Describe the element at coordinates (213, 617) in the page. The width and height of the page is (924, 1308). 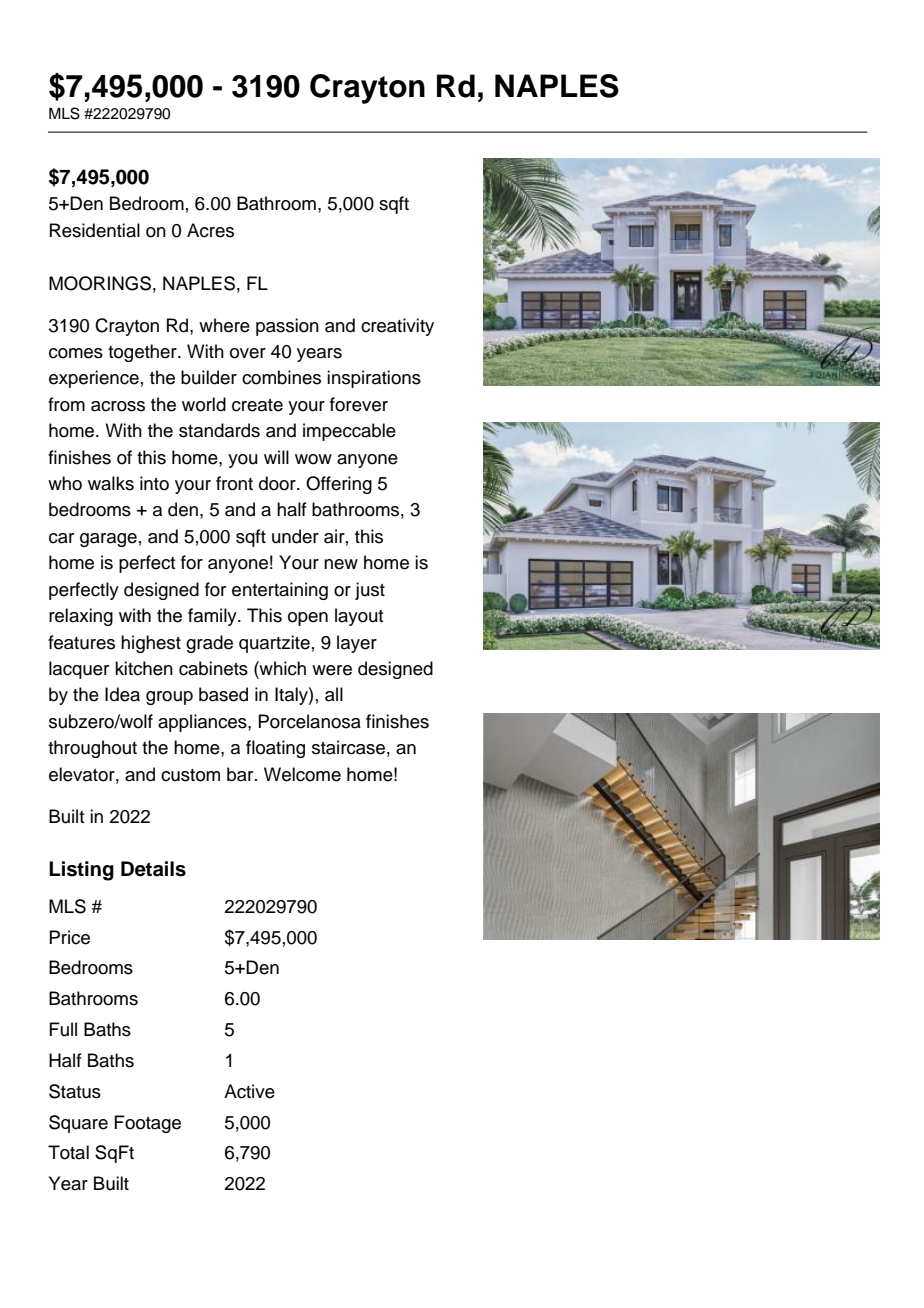
I see `family` at that location.
